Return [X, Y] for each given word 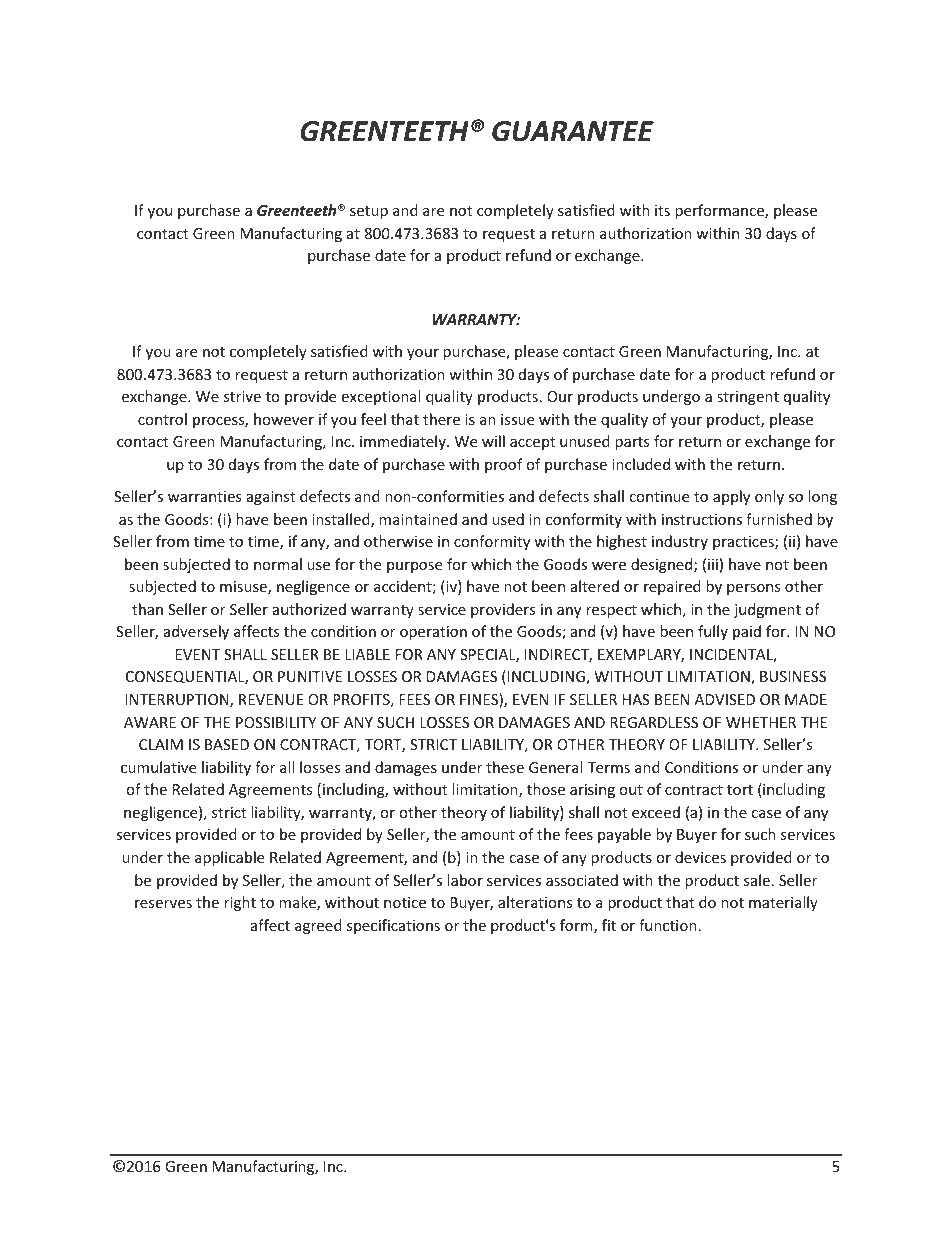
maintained [418, 519]
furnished [779, 519]
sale [757, 880]
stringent [748, 398]
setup [369, 212]
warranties [205, 496]
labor [465, 880]
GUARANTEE [573, 131]
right [240, 903]
